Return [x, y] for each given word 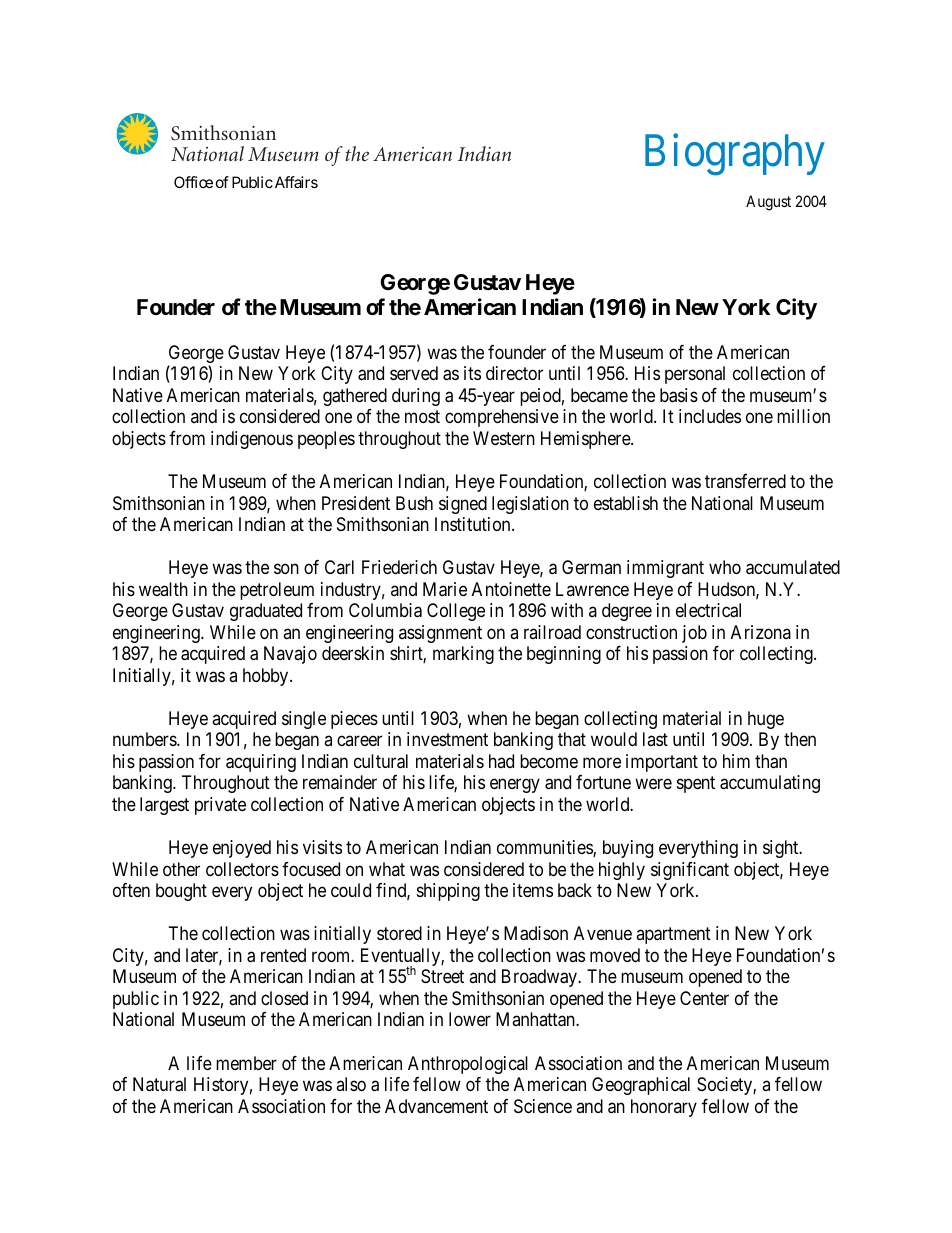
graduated [266, 612]
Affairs [296, 182]
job [694, 634]
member [246, 1063]
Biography [735, 155]
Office [193, 182]
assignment [440, 634]
